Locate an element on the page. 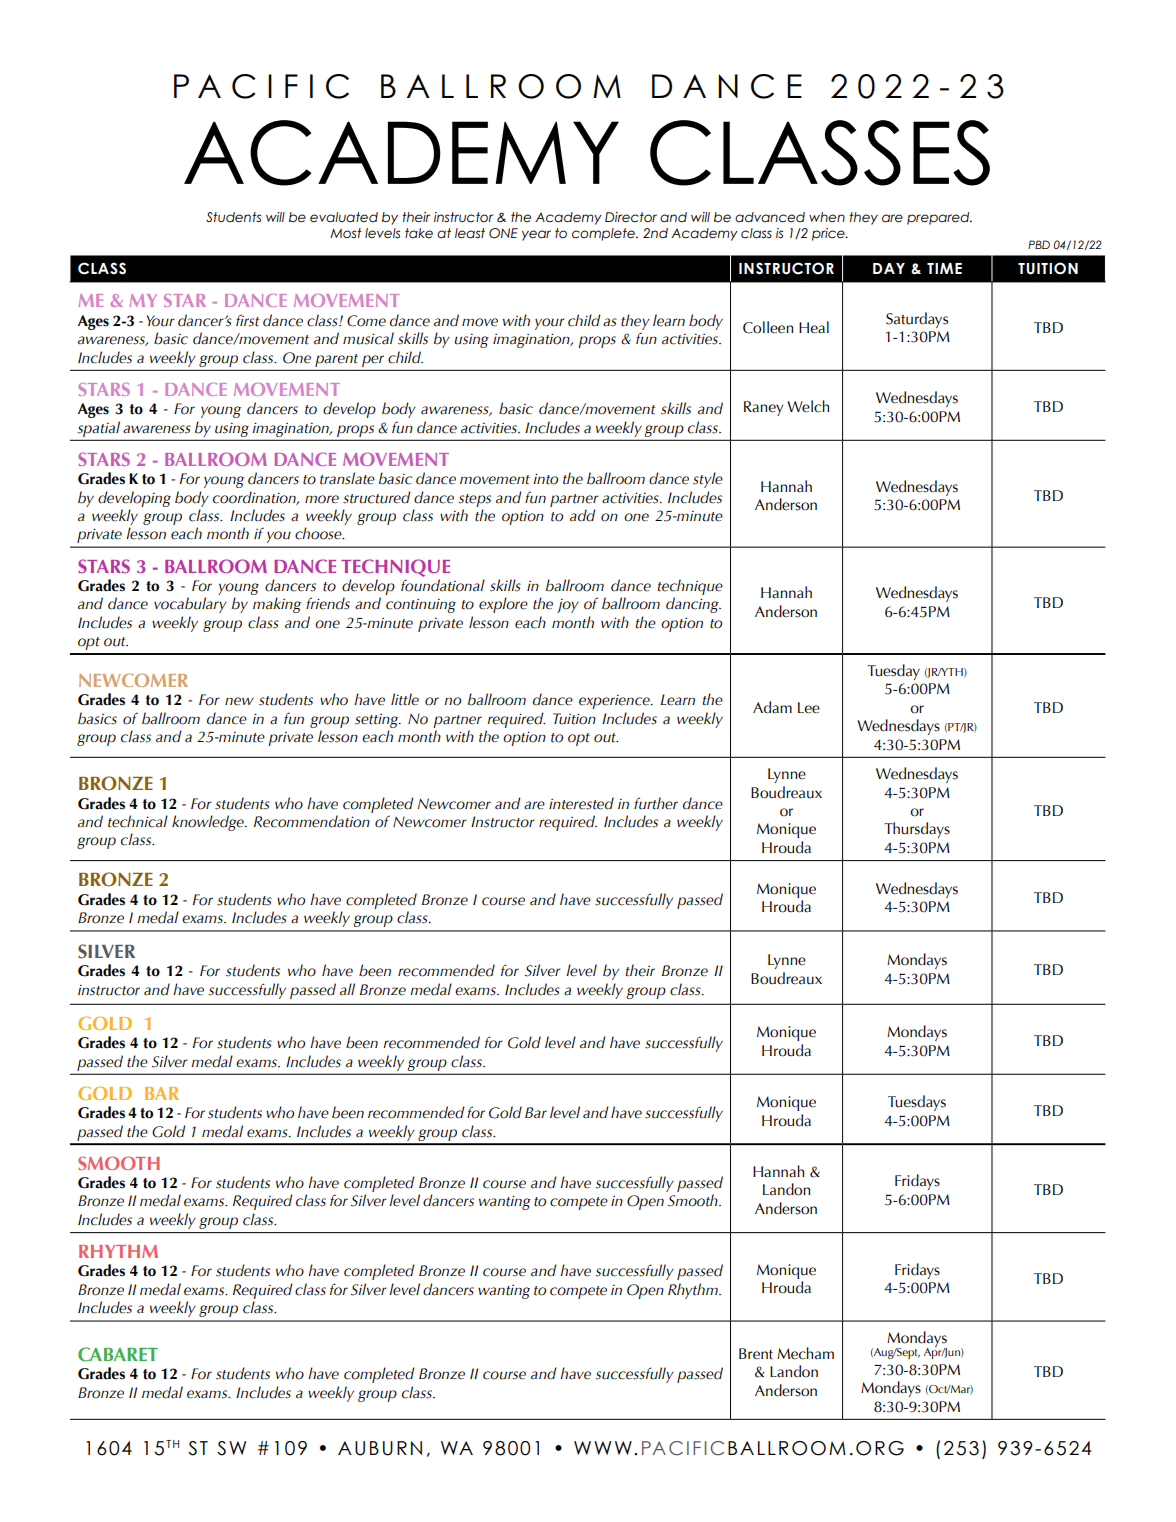  joy is located at coordinates (568, 605).
